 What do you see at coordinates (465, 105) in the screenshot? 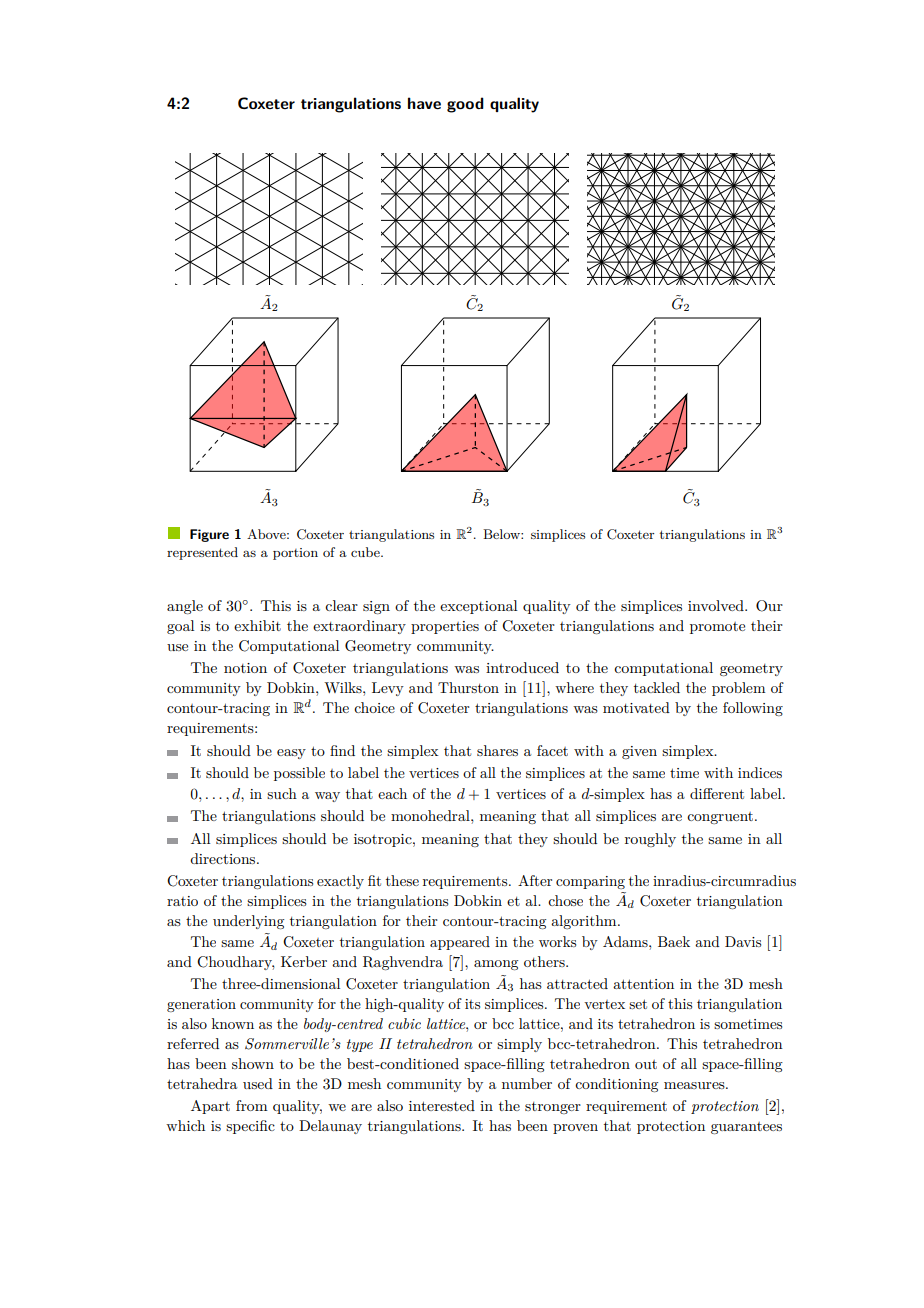
I see `good` at bounding box center [465, 105].
